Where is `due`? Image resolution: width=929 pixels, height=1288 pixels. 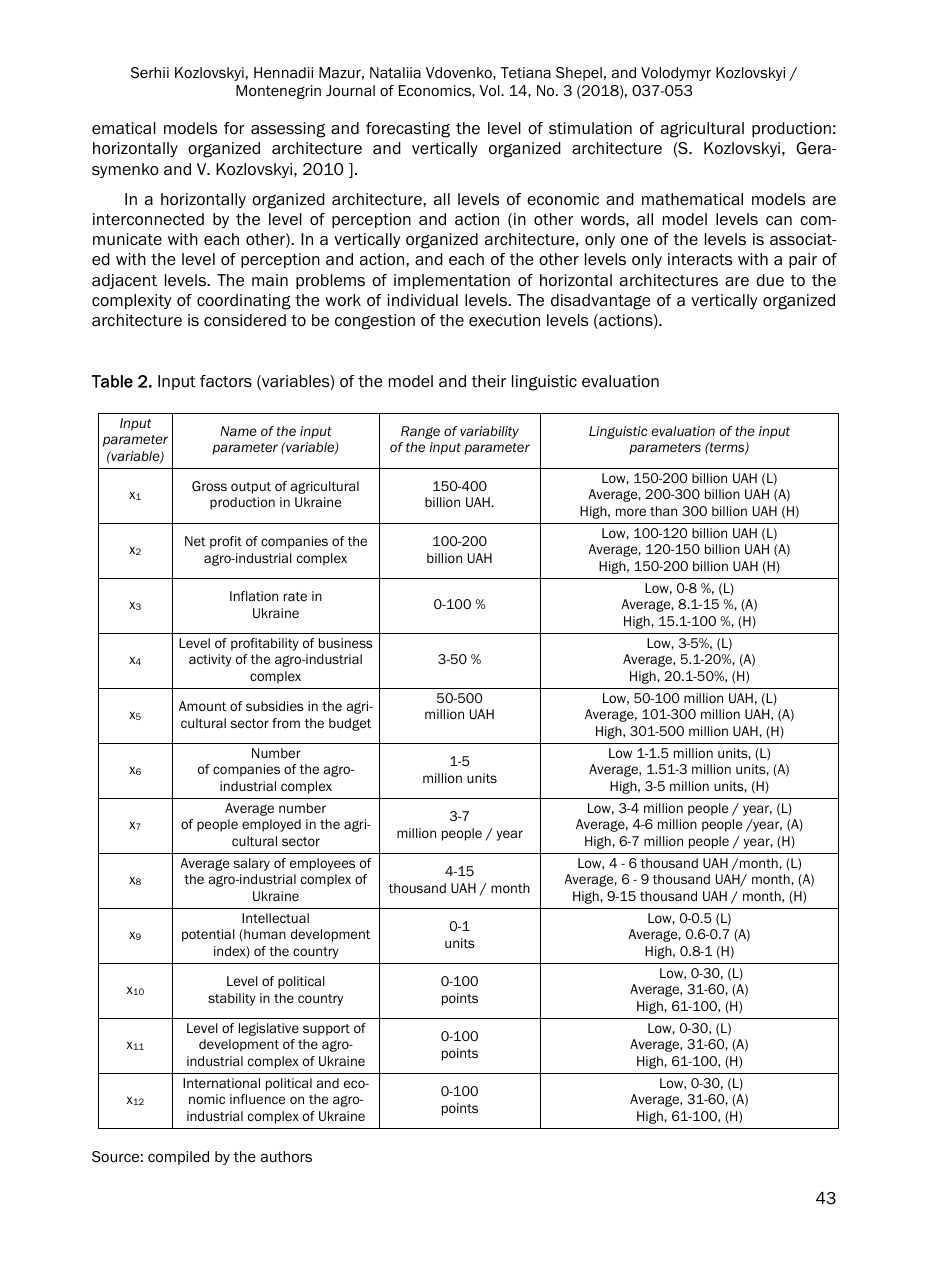 due is located at coordinates (770, 280).
